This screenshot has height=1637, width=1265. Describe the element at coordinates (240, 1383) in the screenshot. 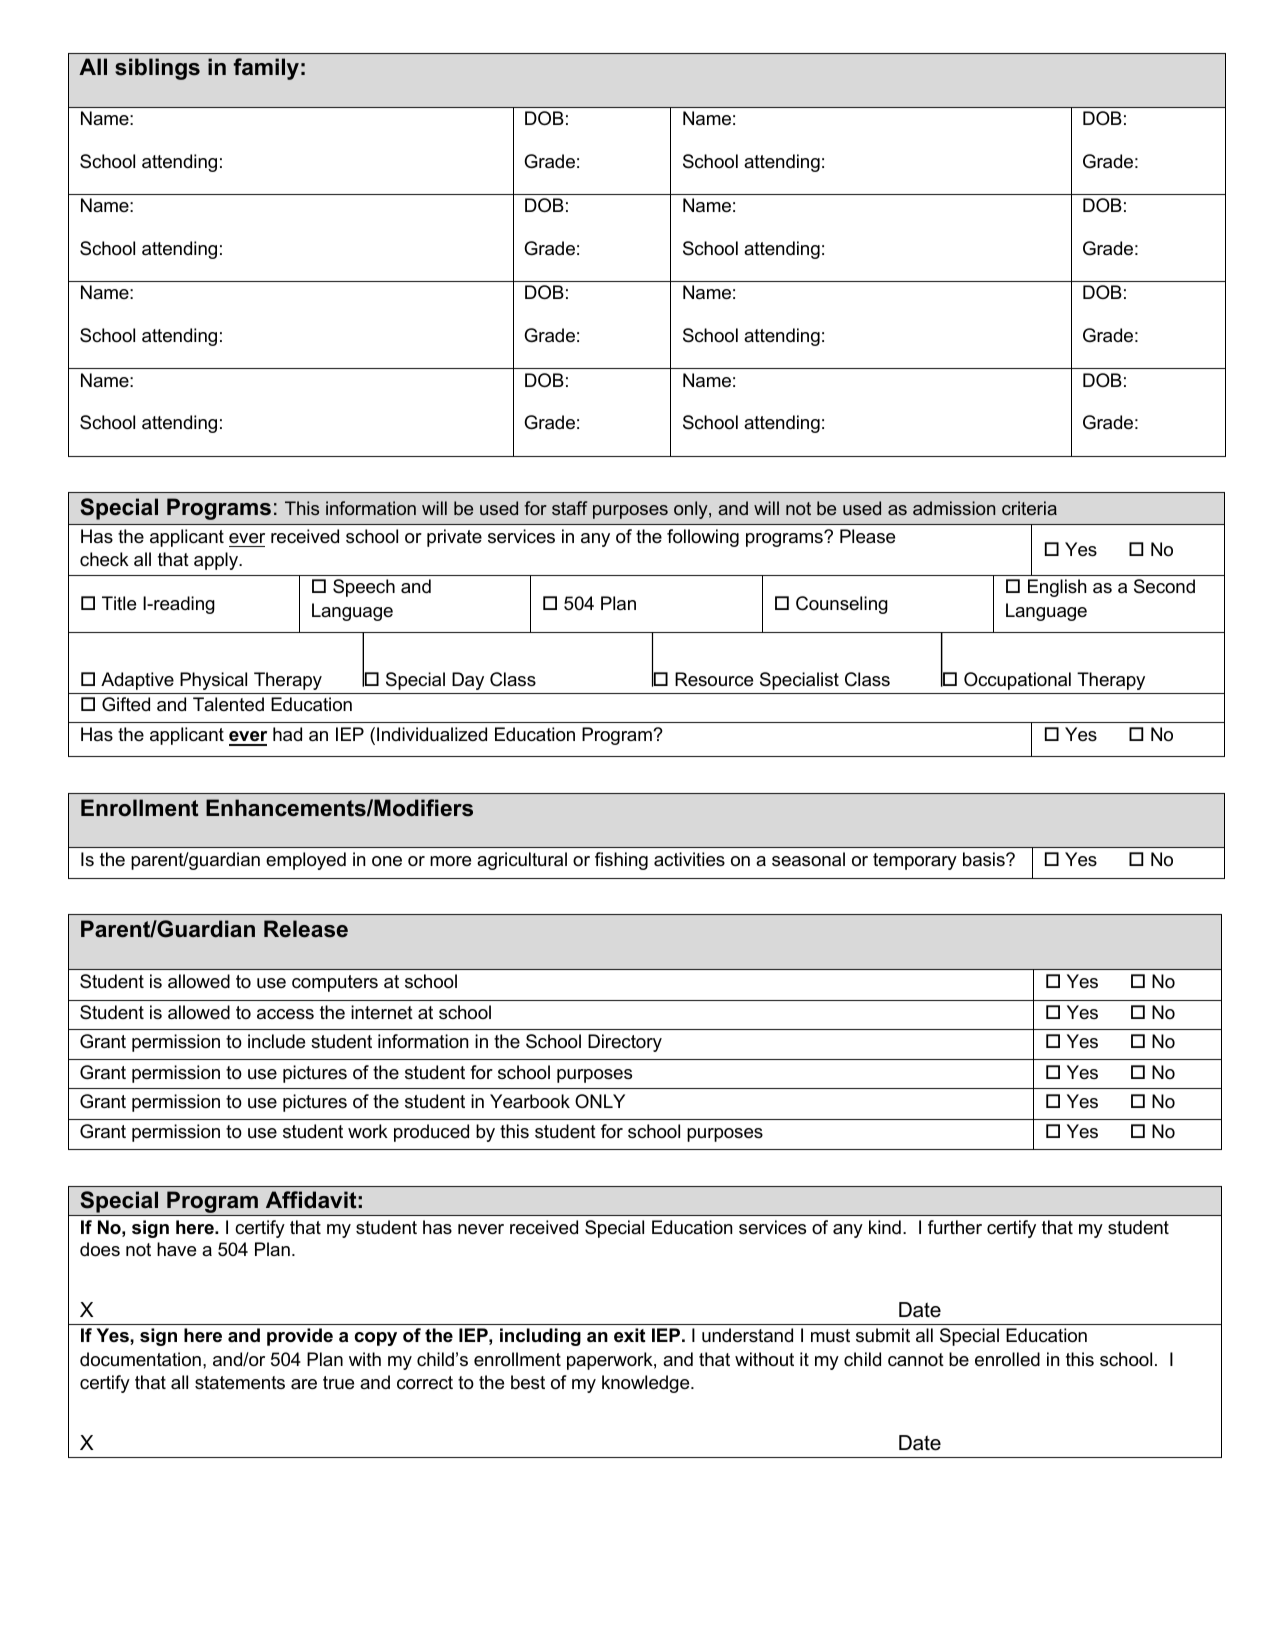

I see `statements` at that location.
